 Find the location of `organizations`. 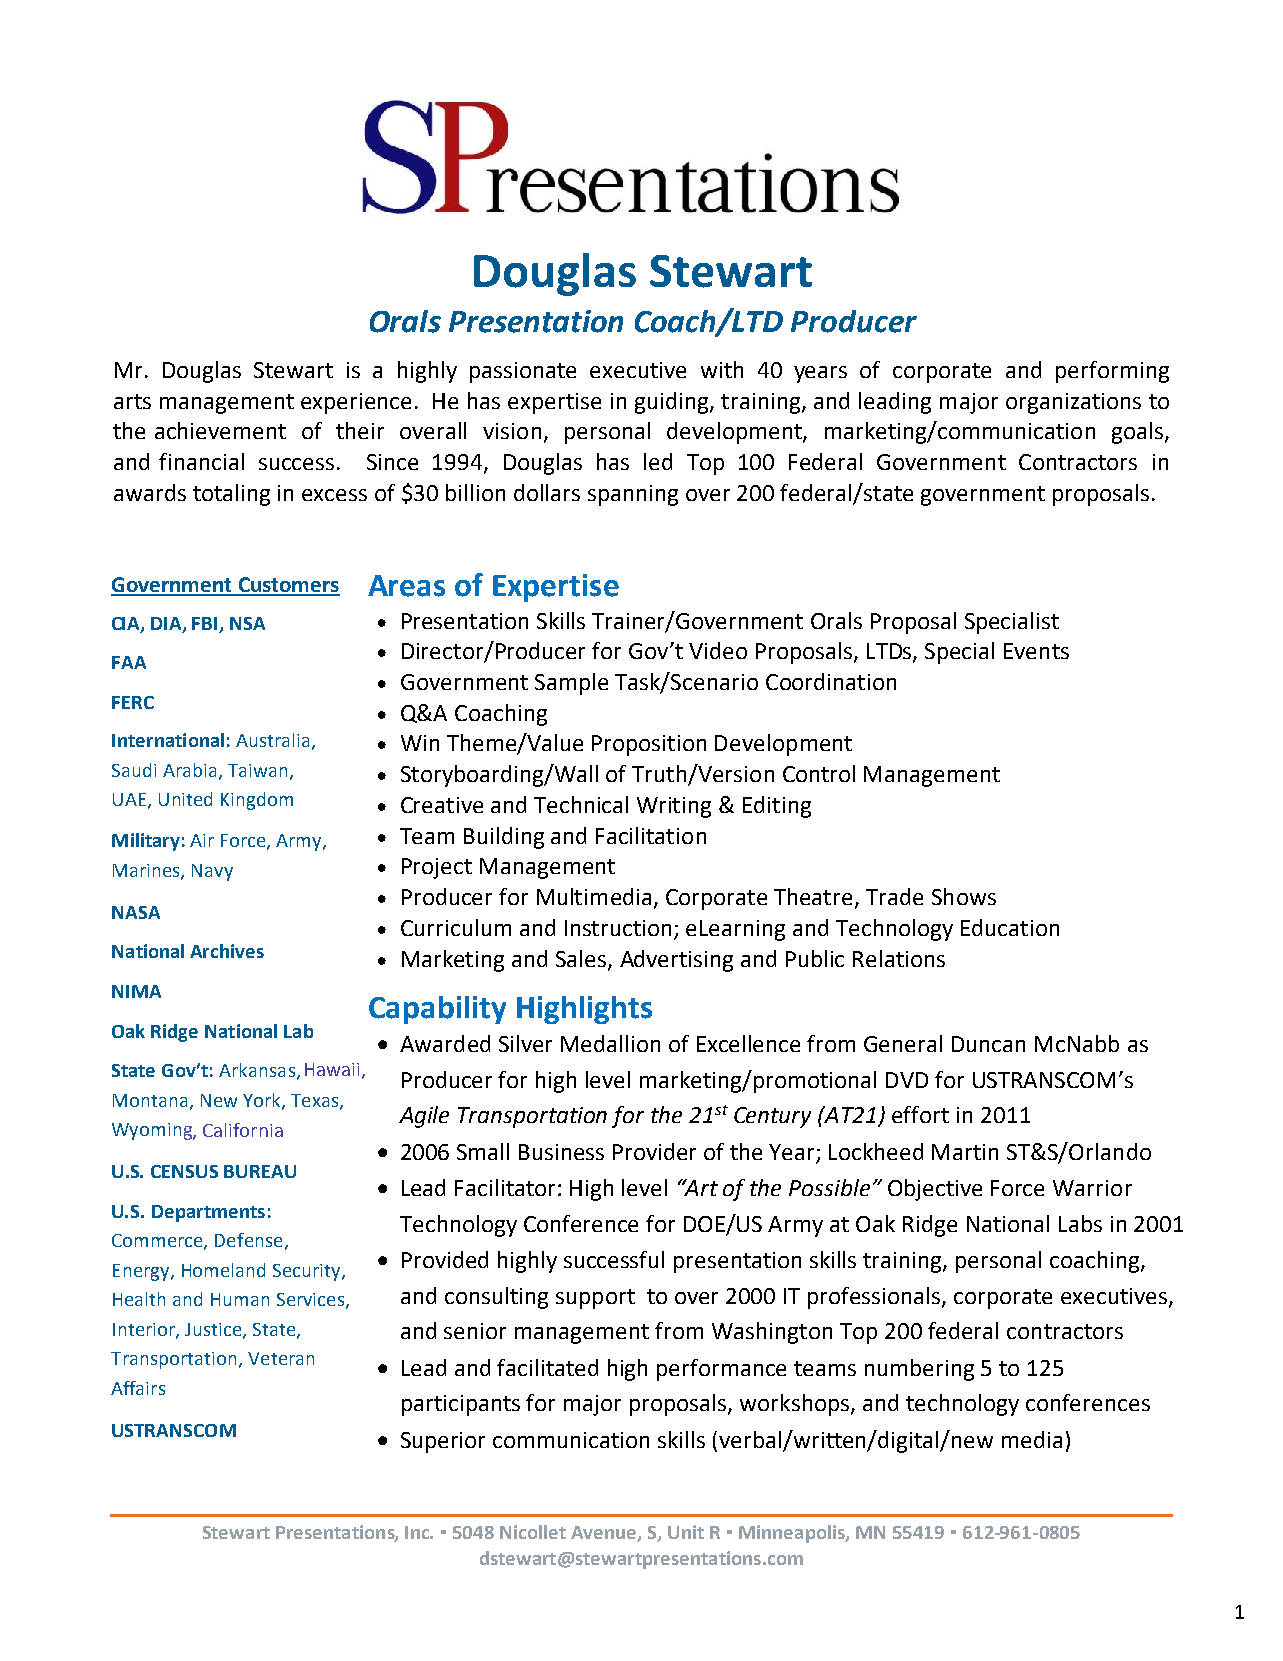

organizations is located at coordinates (1073, 403).
